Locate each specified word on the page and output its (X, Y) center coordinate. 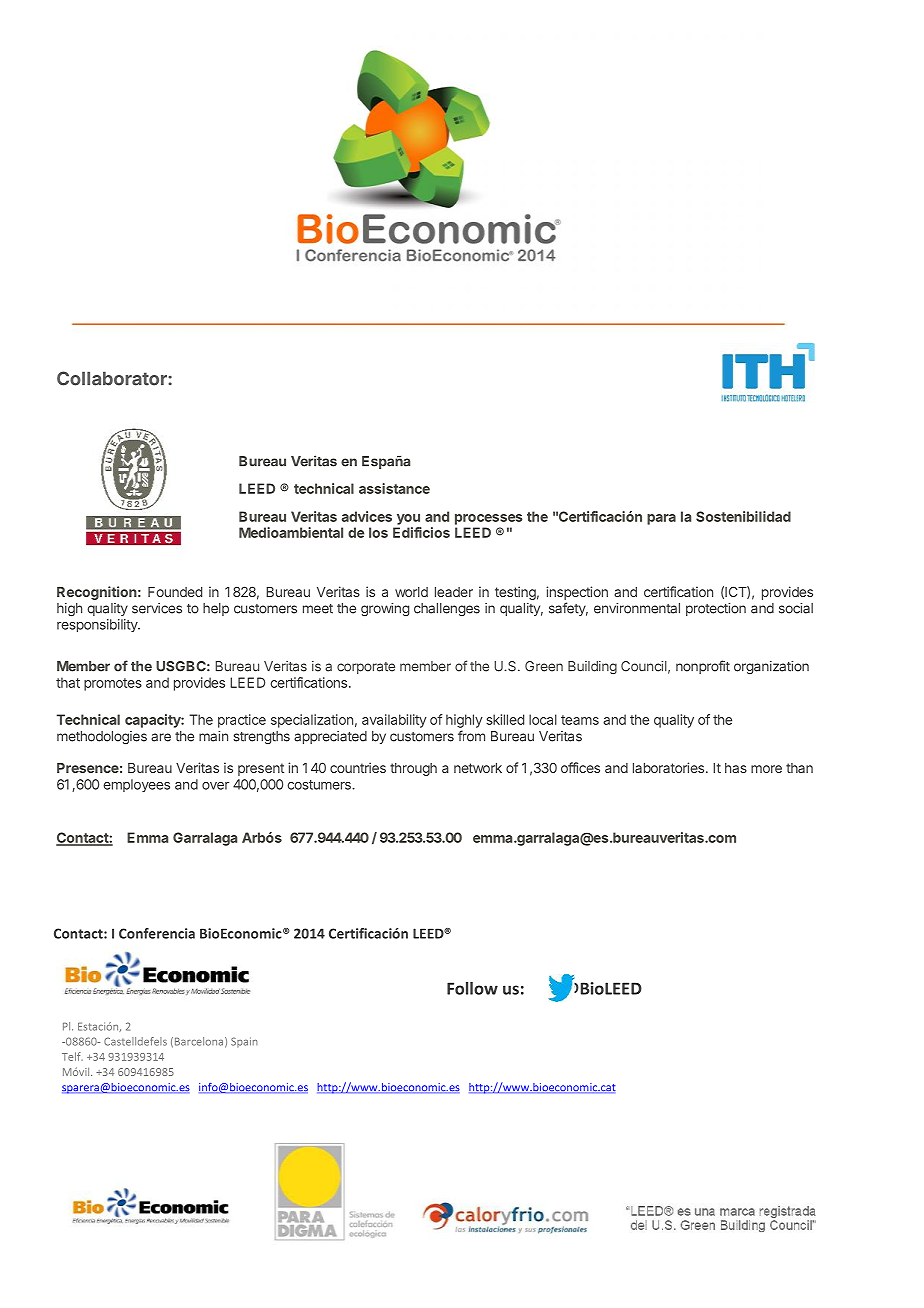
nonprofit (703, 667)
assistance (394, 488)
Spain (244, 1042)
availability (394, 721)
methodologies (102, 737)
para (661, 519)
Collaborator (113, 378)
